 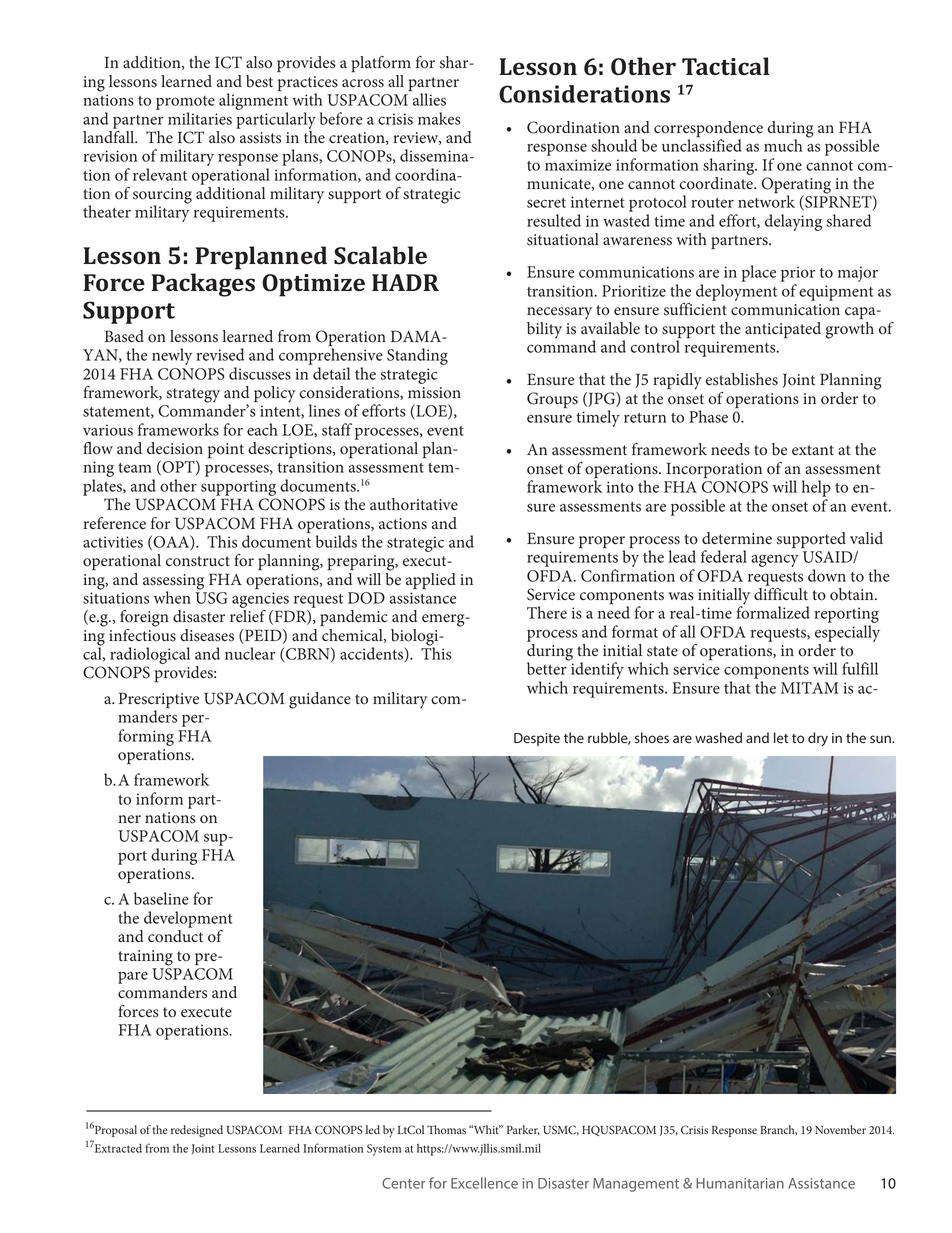 What do you see at coordinates (783, 145) in the page?
I see `much` at bounding box center [783, 145].
